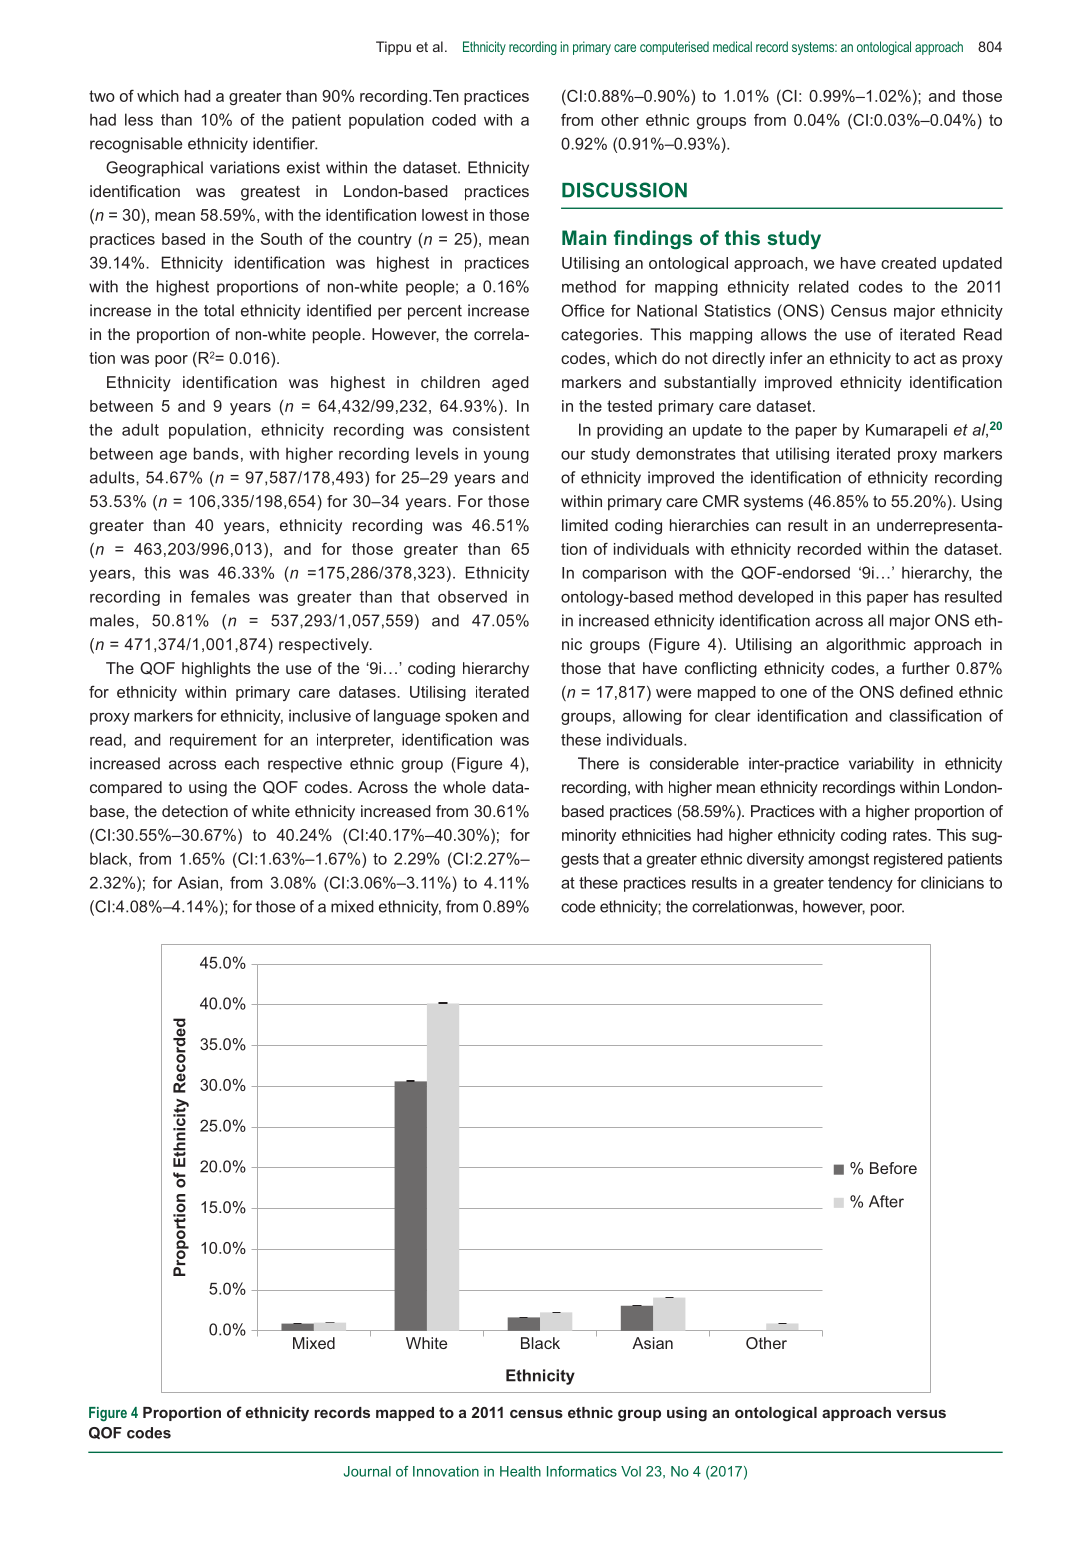 The height and width of the image is (1544, 1091). Describe the element at coordinates (139, 119) in the image. I see `less` at that location.
